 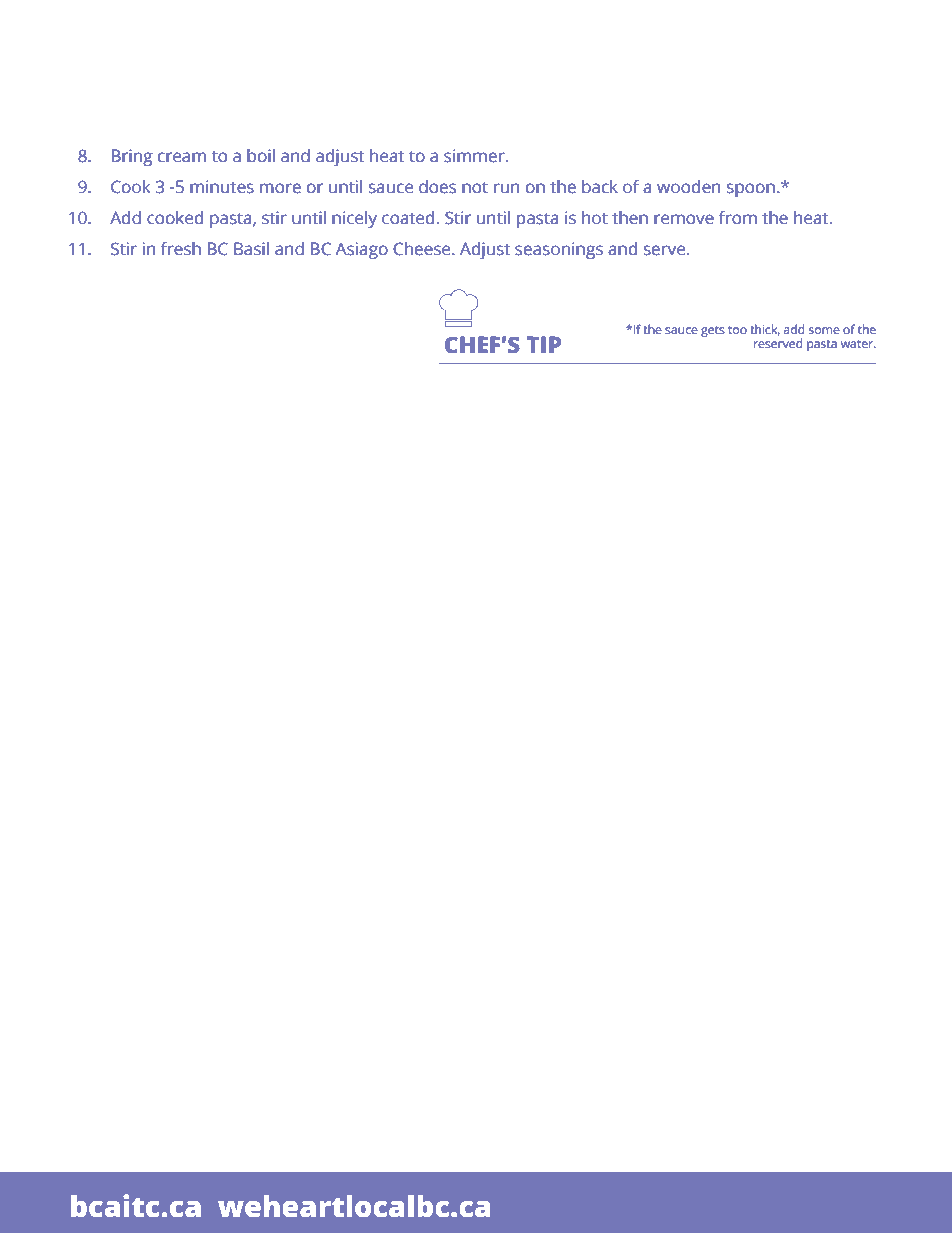 What do you see at coordinates (559, 250) in the page?
I see `seasonings` at bounding box center [559, 250].
